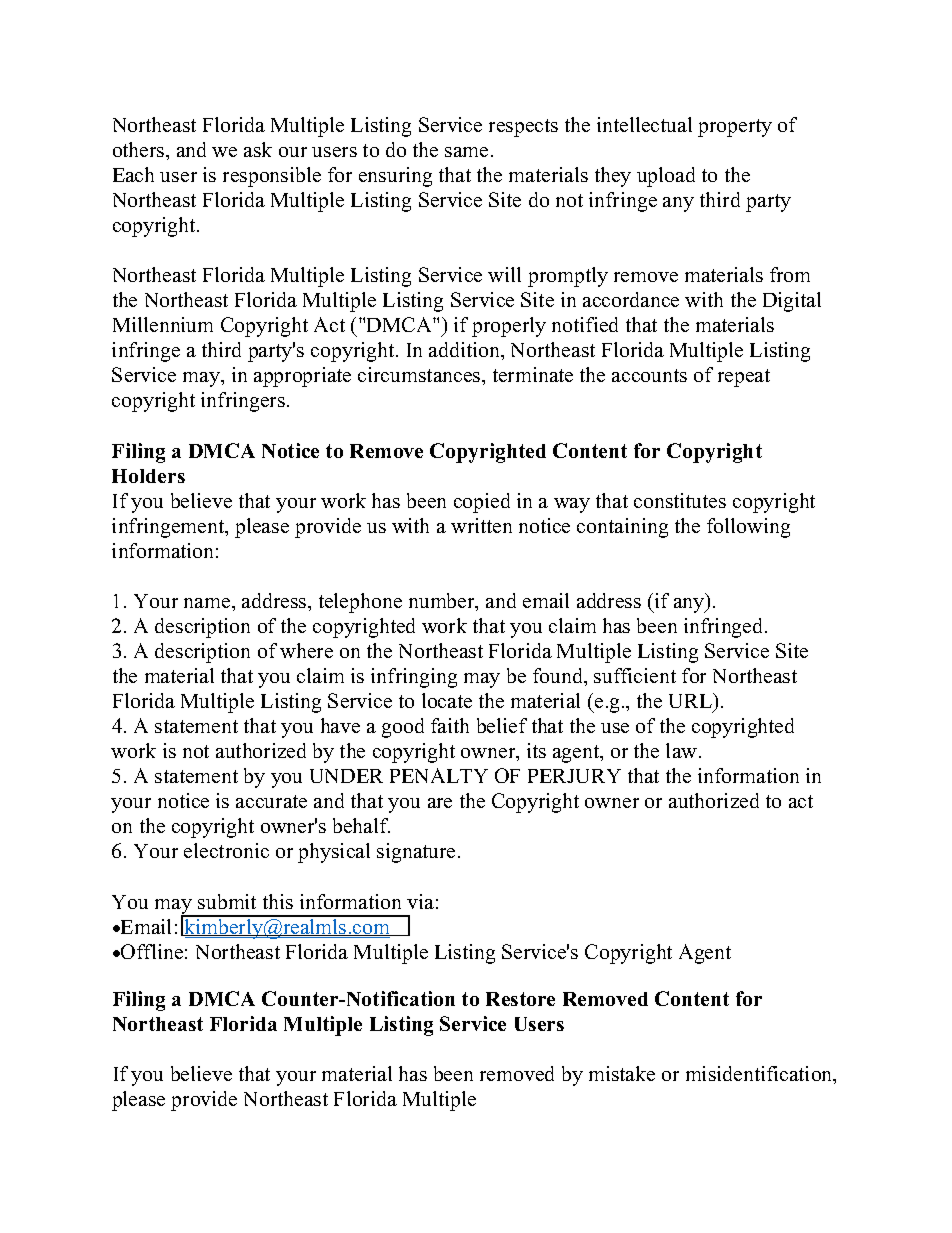 This document has width=952, height=1233. I want to click on submit, so click(227, 901).
